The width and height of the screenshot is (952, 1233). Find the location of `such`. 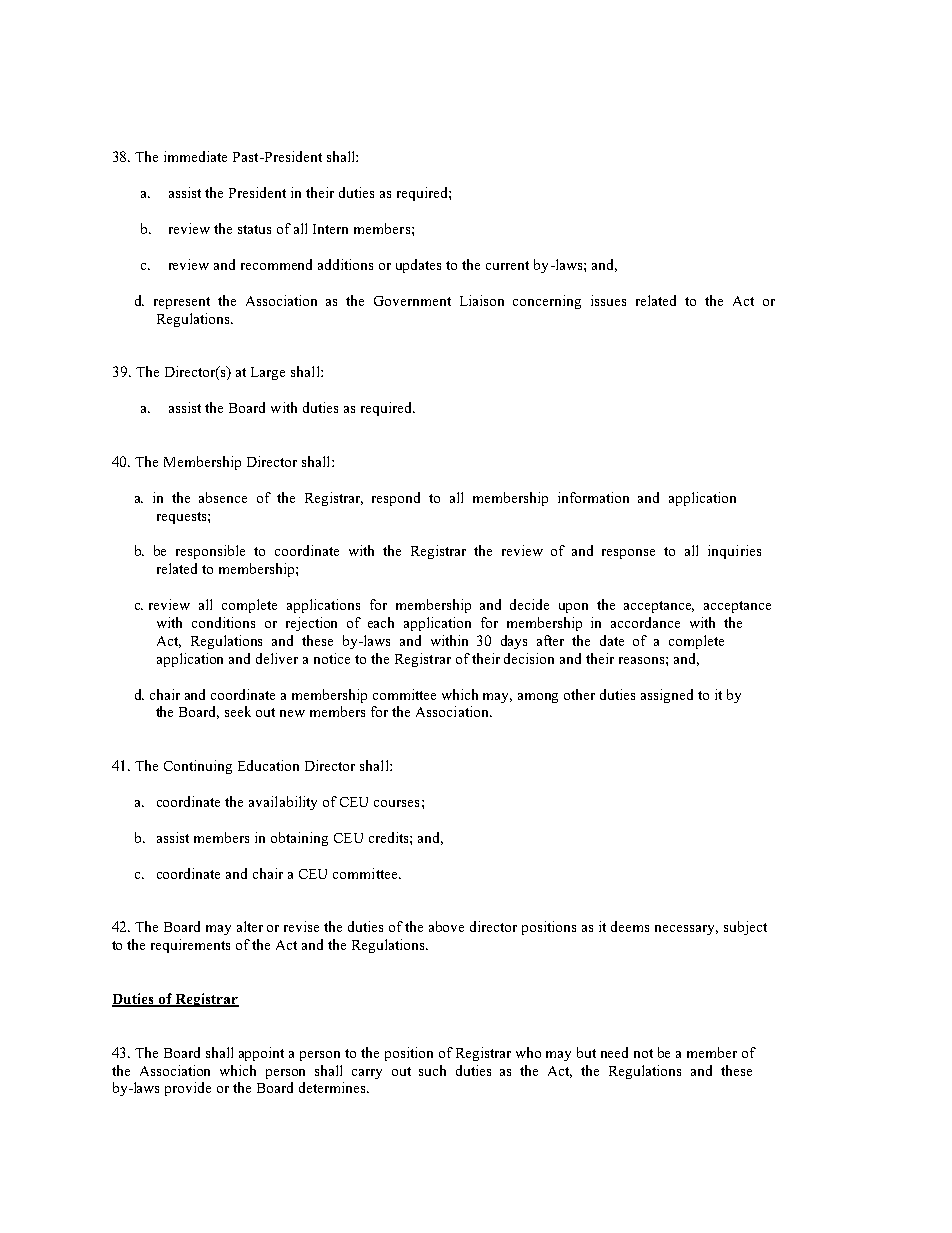

such is located at coordinates (432, 1070).
